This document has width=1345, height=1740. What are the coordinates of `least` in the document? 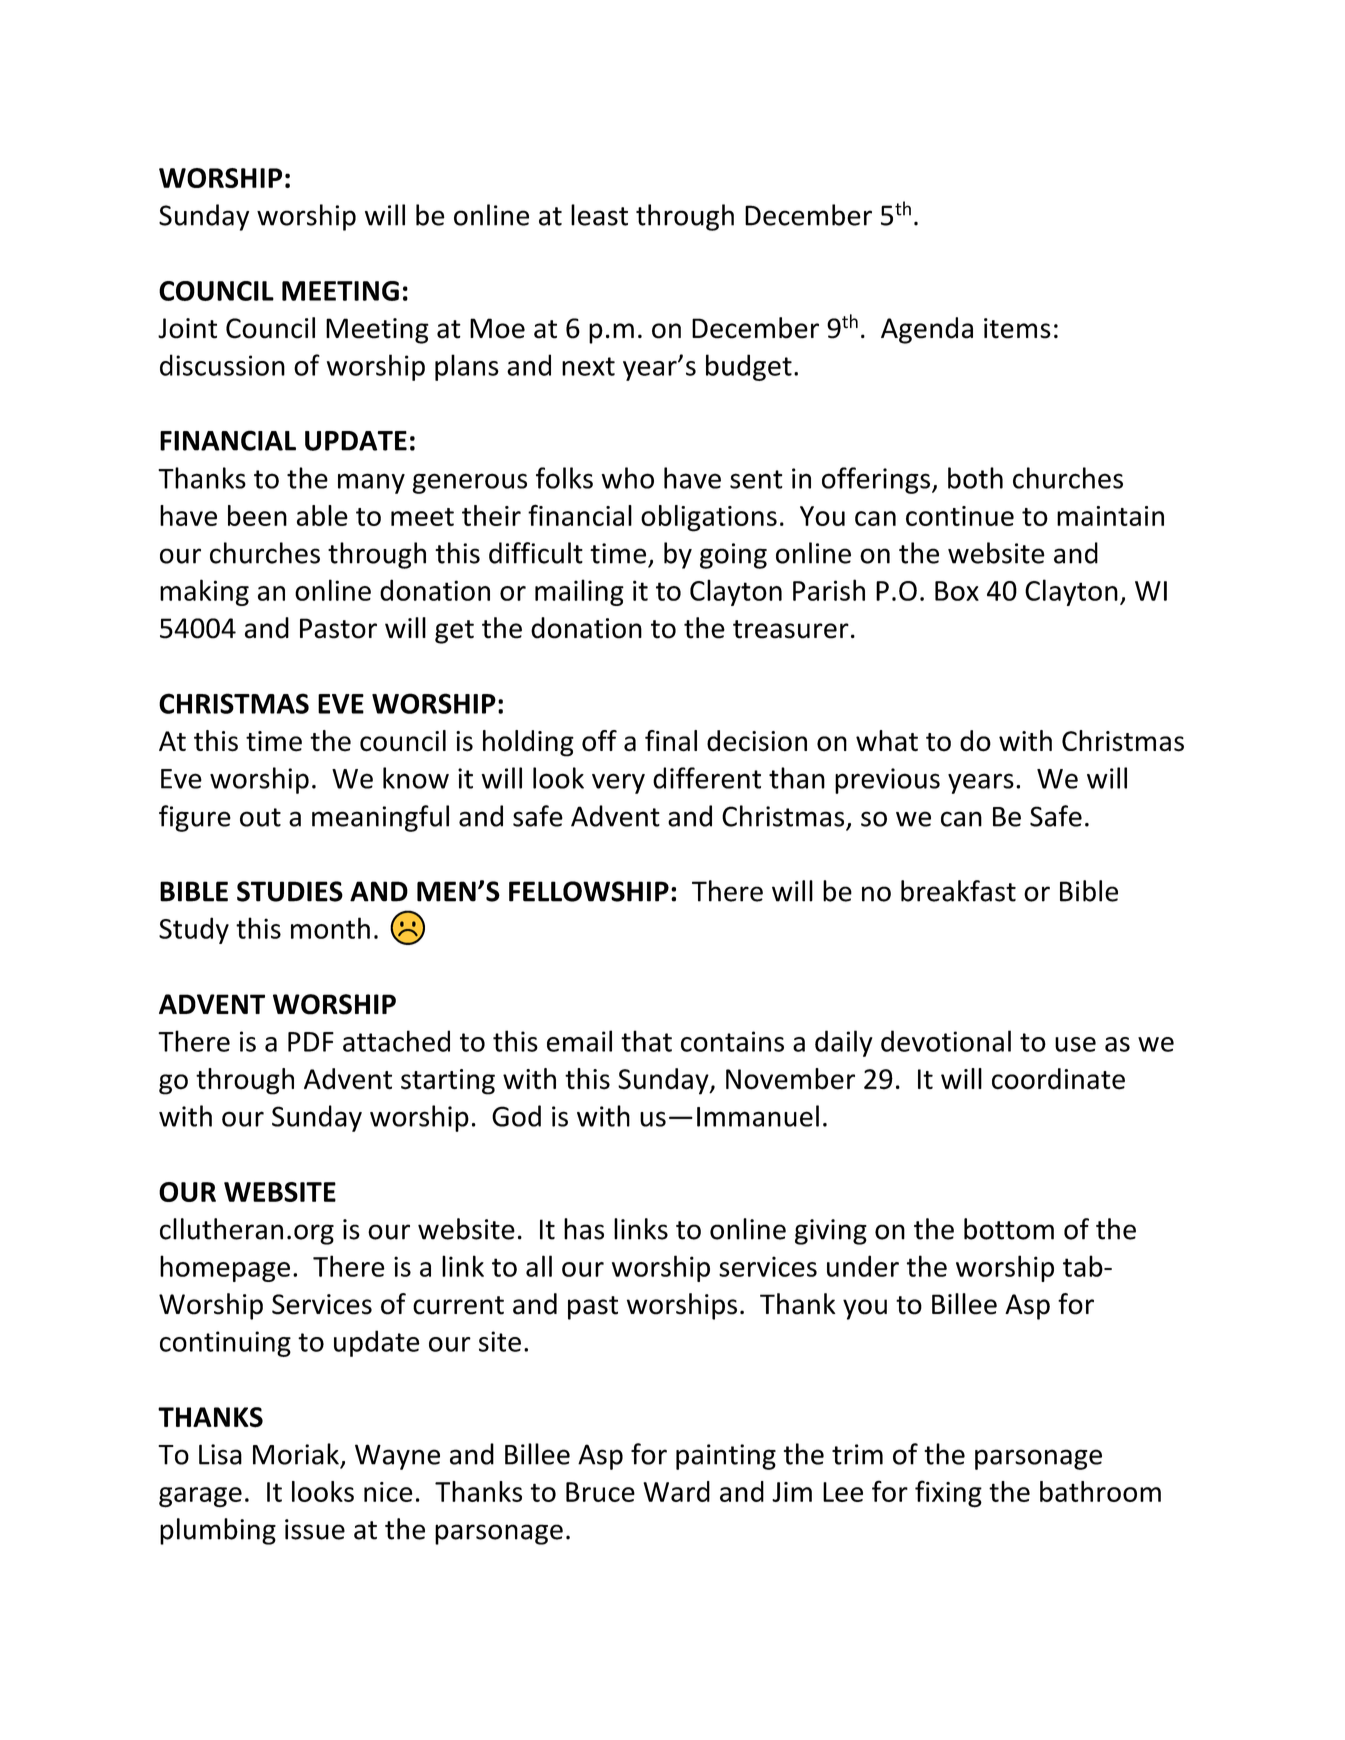 It's located at (599, 215).
